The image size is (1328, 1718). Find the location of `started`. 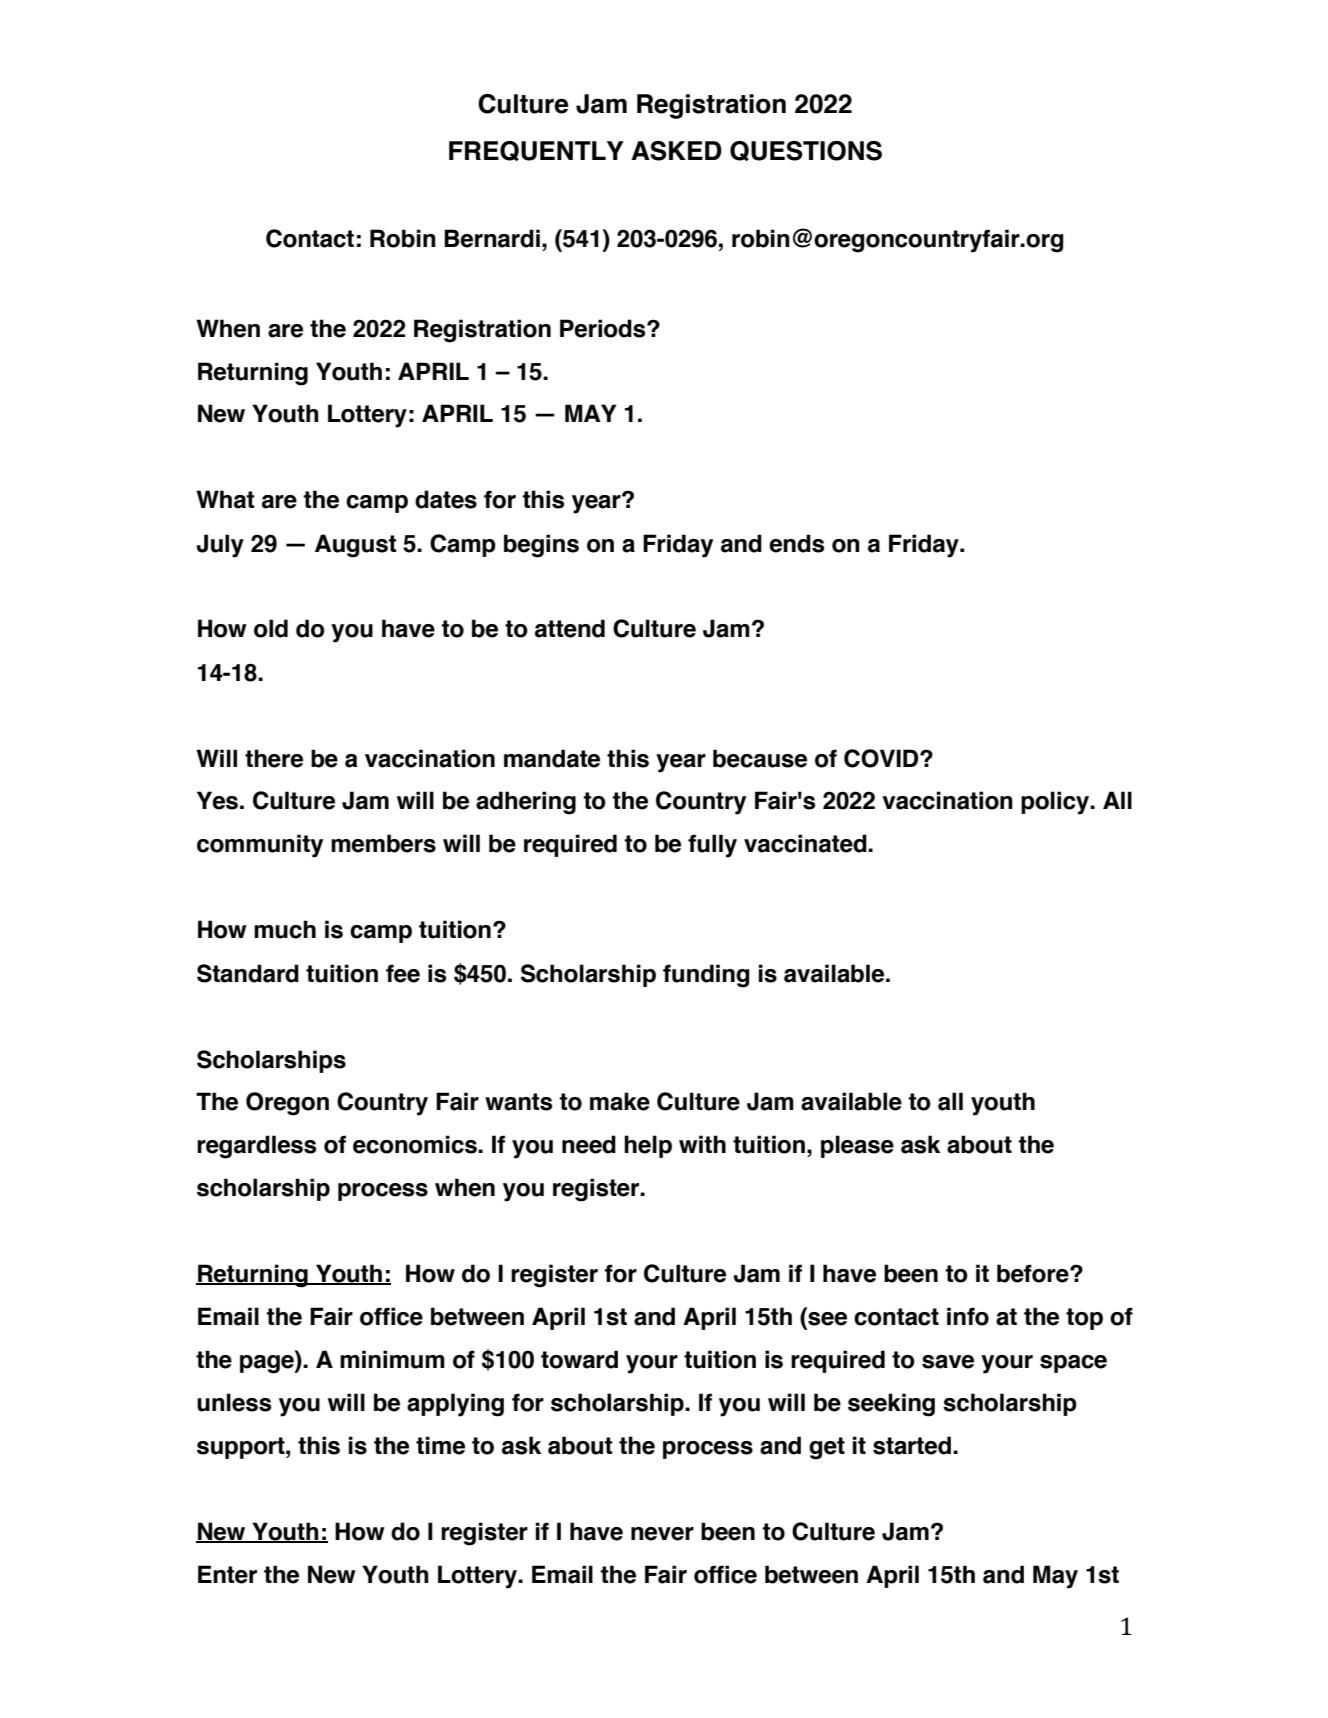

started is located at coordinates (912, 1445).
